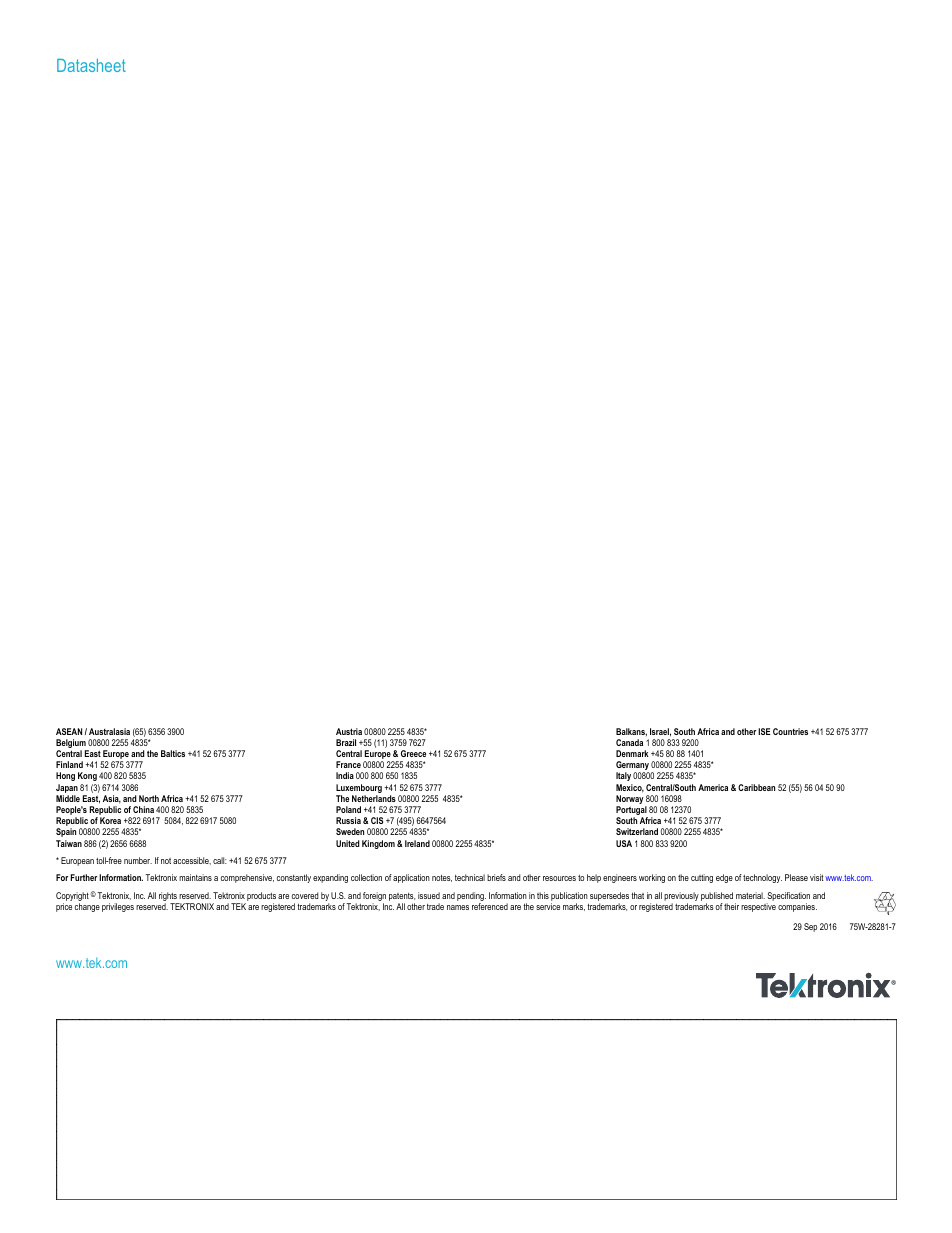 This screenshot has width=952, height=1233. Describe the element at coordinates (349, 731) in the screenshot. I see `Austria` at that location.
